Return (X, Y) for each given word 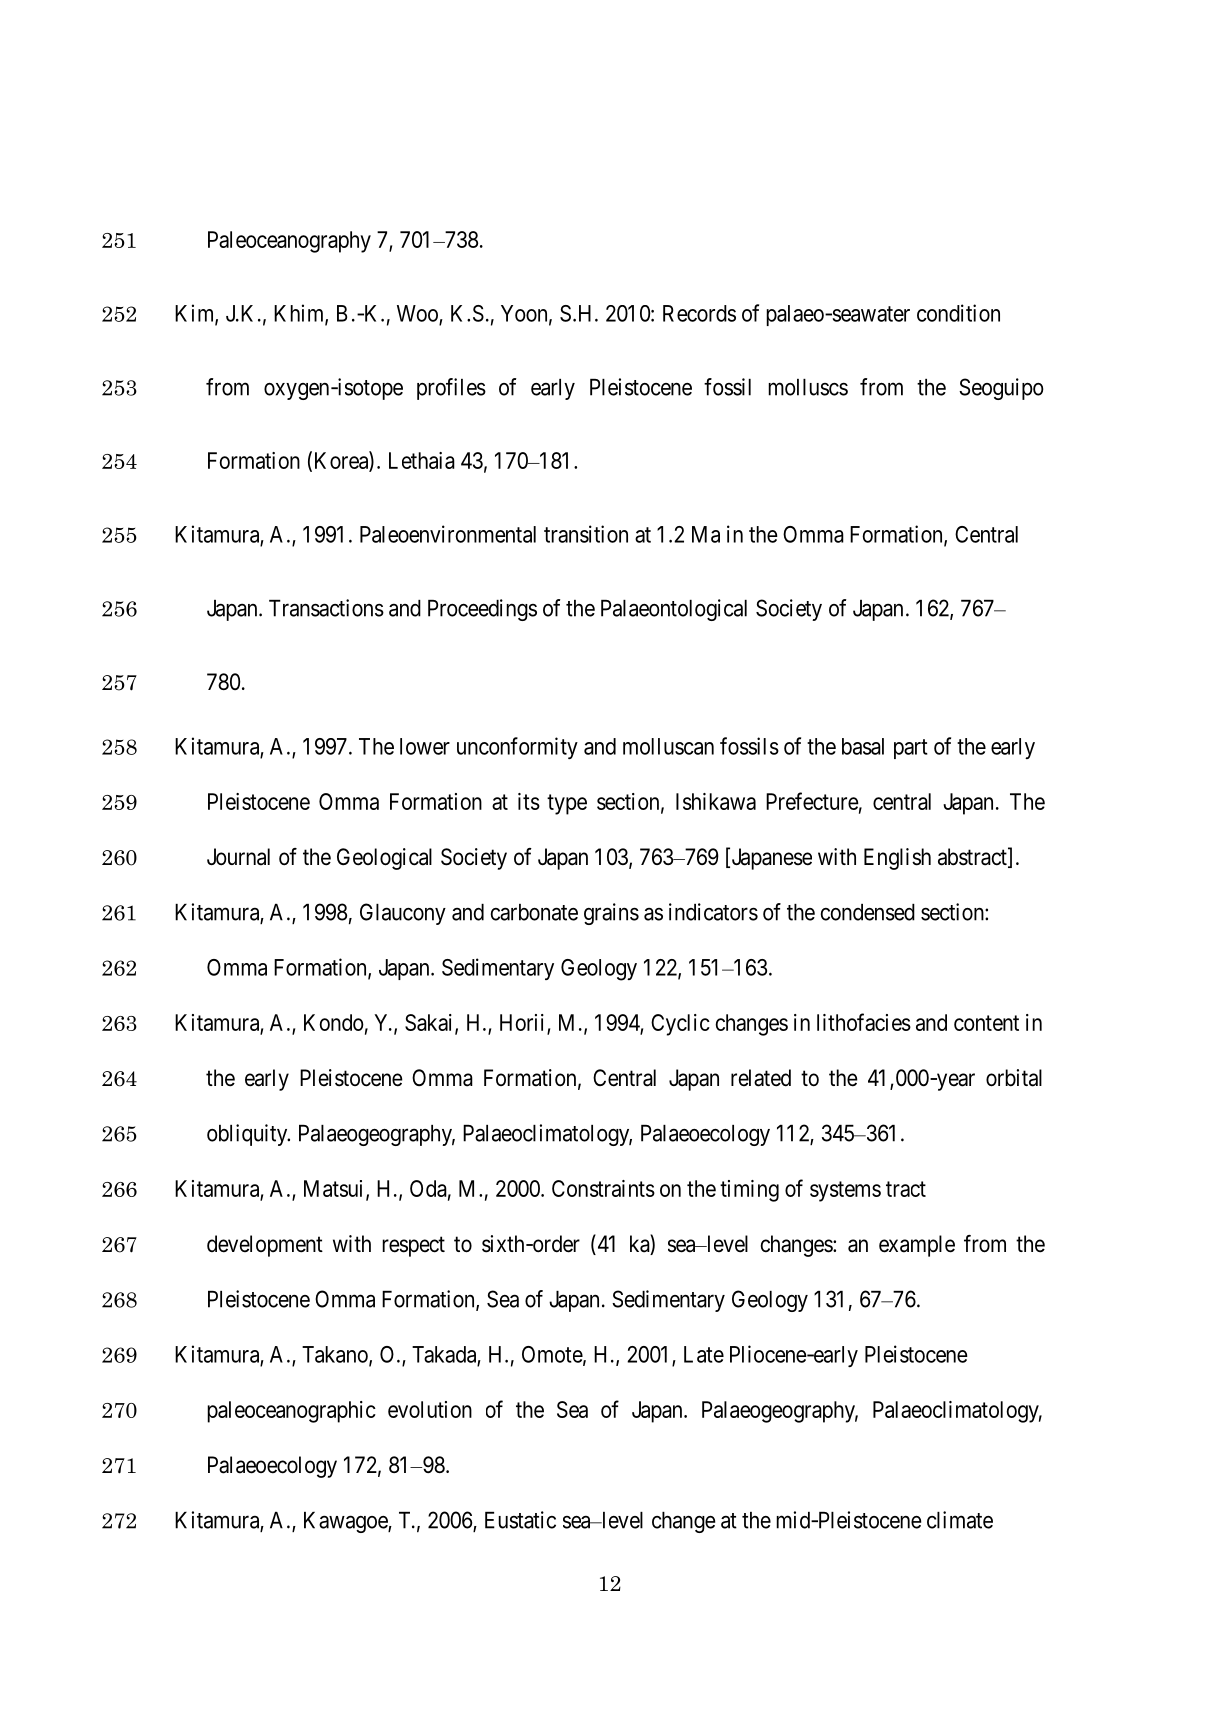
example (917, 1246)
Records (699, 313)
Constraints (603, 1188)
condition (958, 313)
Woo (418, 314)
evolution (430, 1409)
